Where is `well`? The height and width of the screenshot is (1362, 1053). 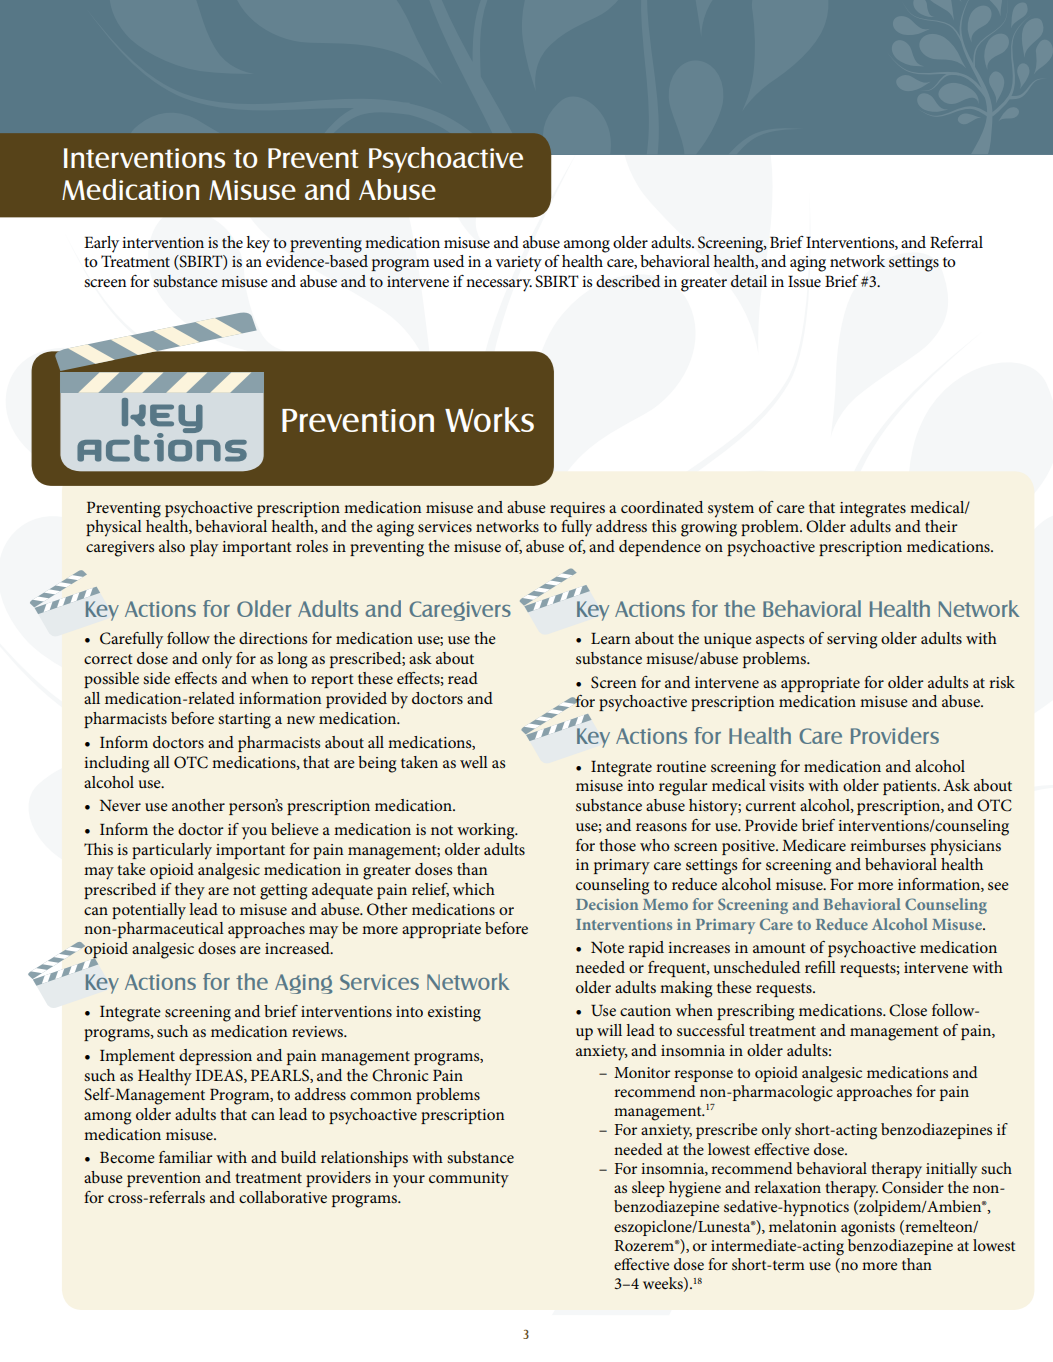 well is located at coordinates (474, 762).
